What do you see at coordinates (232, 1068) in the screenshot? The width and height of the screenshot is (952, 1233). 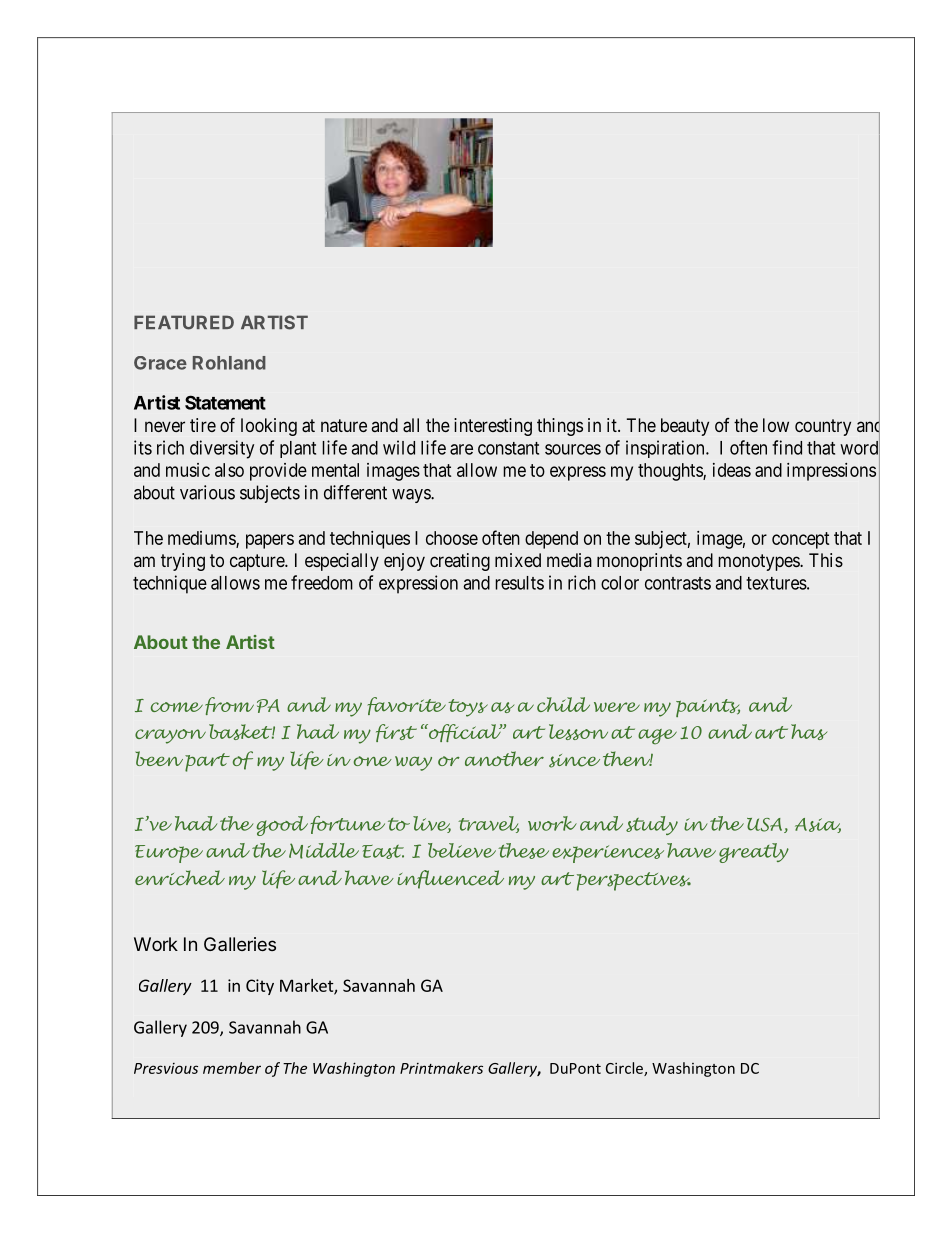 I see `member` at bounding box center [232, 1068].
